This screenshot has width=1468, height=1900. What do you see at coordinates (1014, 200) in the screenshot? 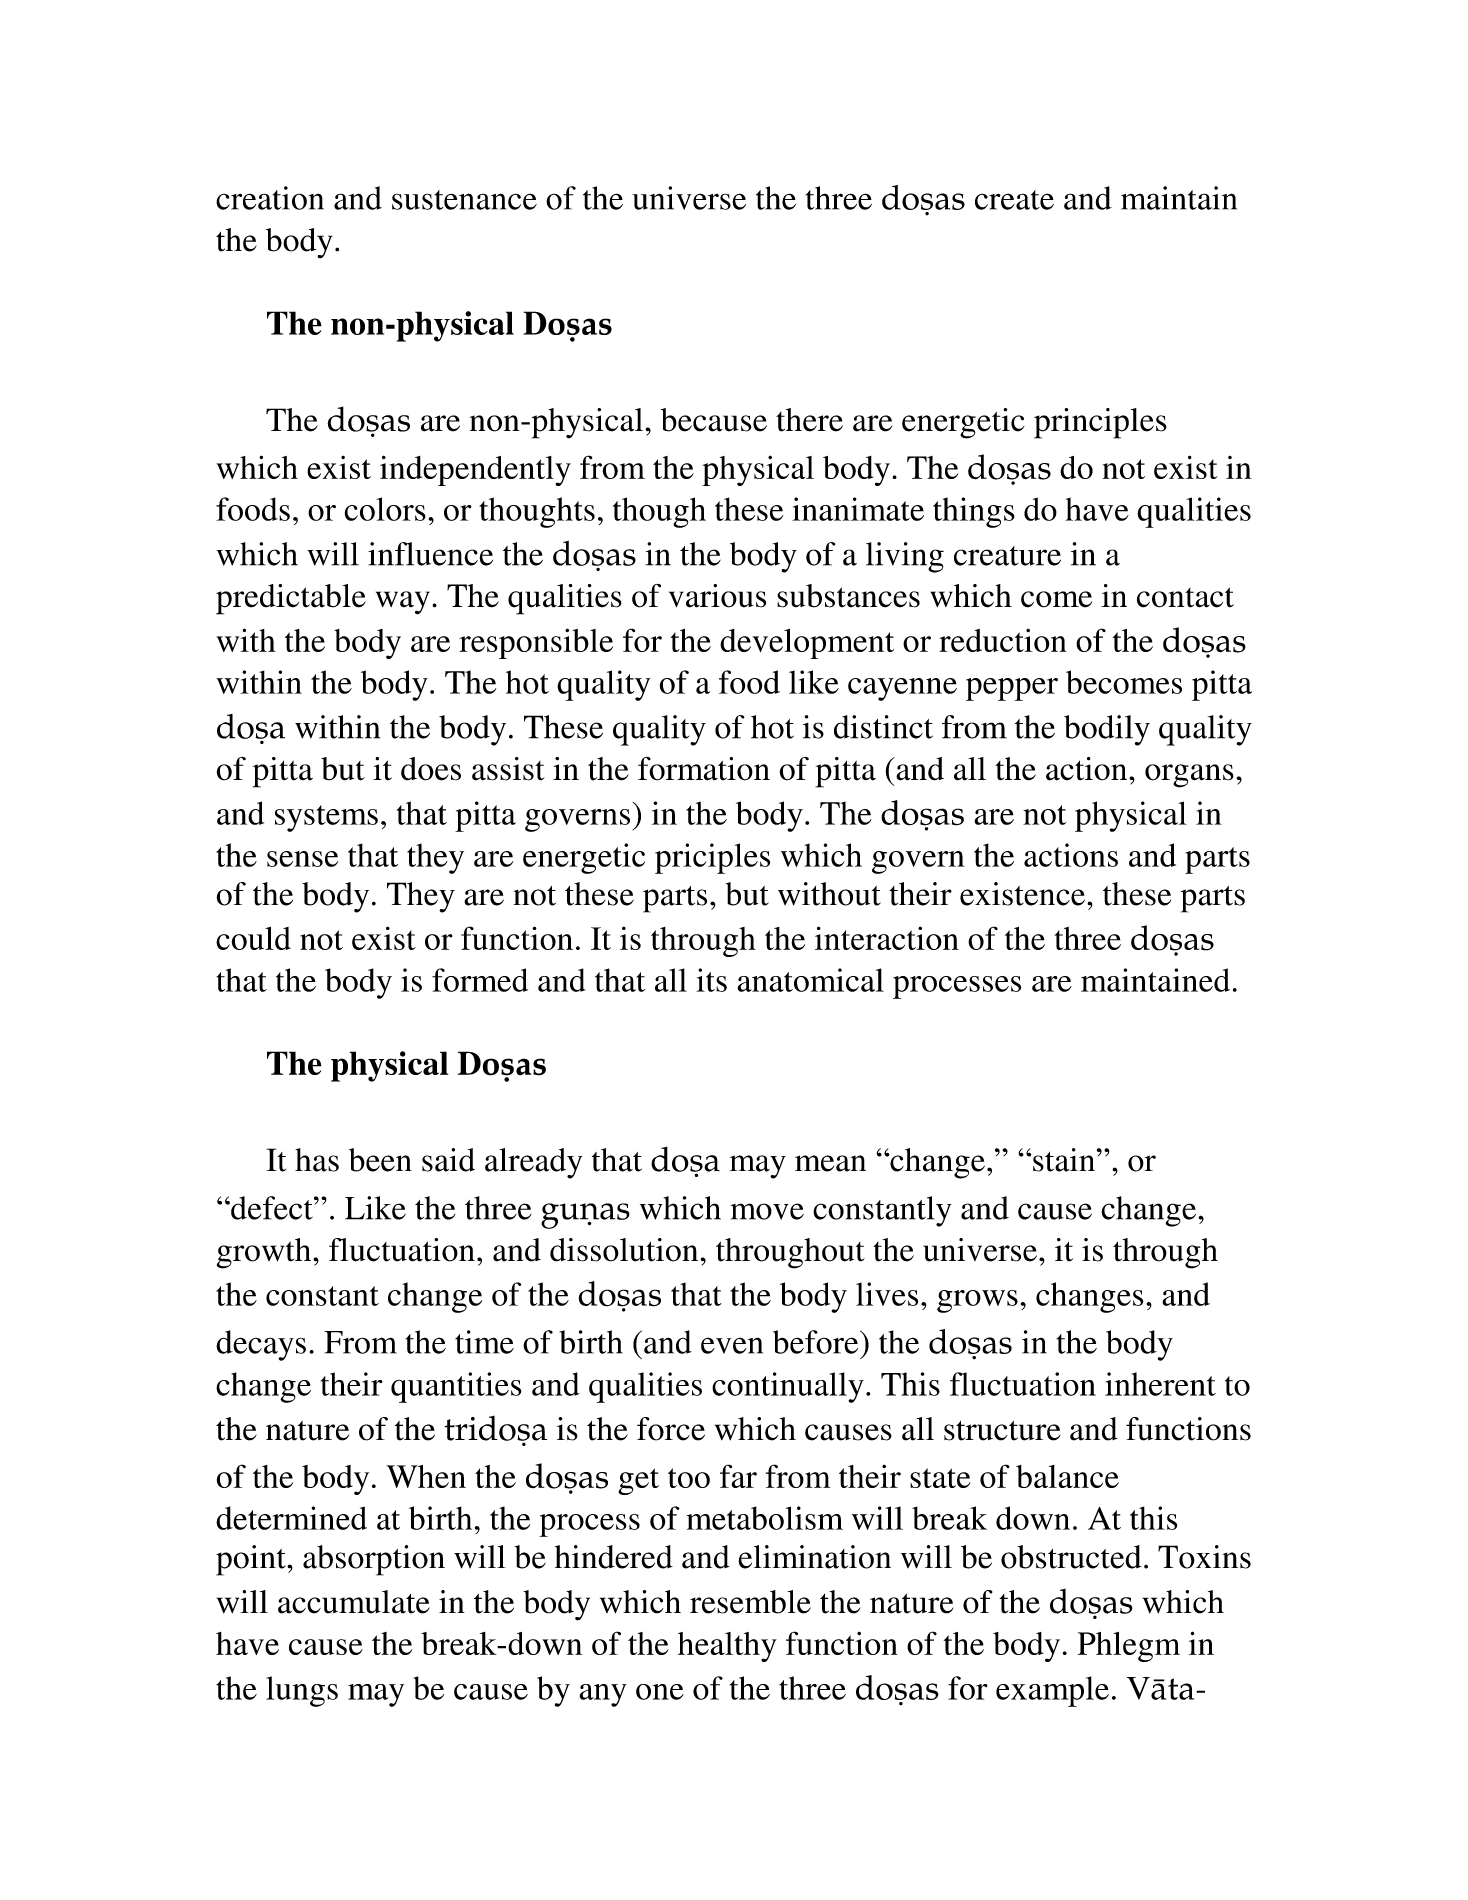
I see `create` at bounding box center [1014, 200].
